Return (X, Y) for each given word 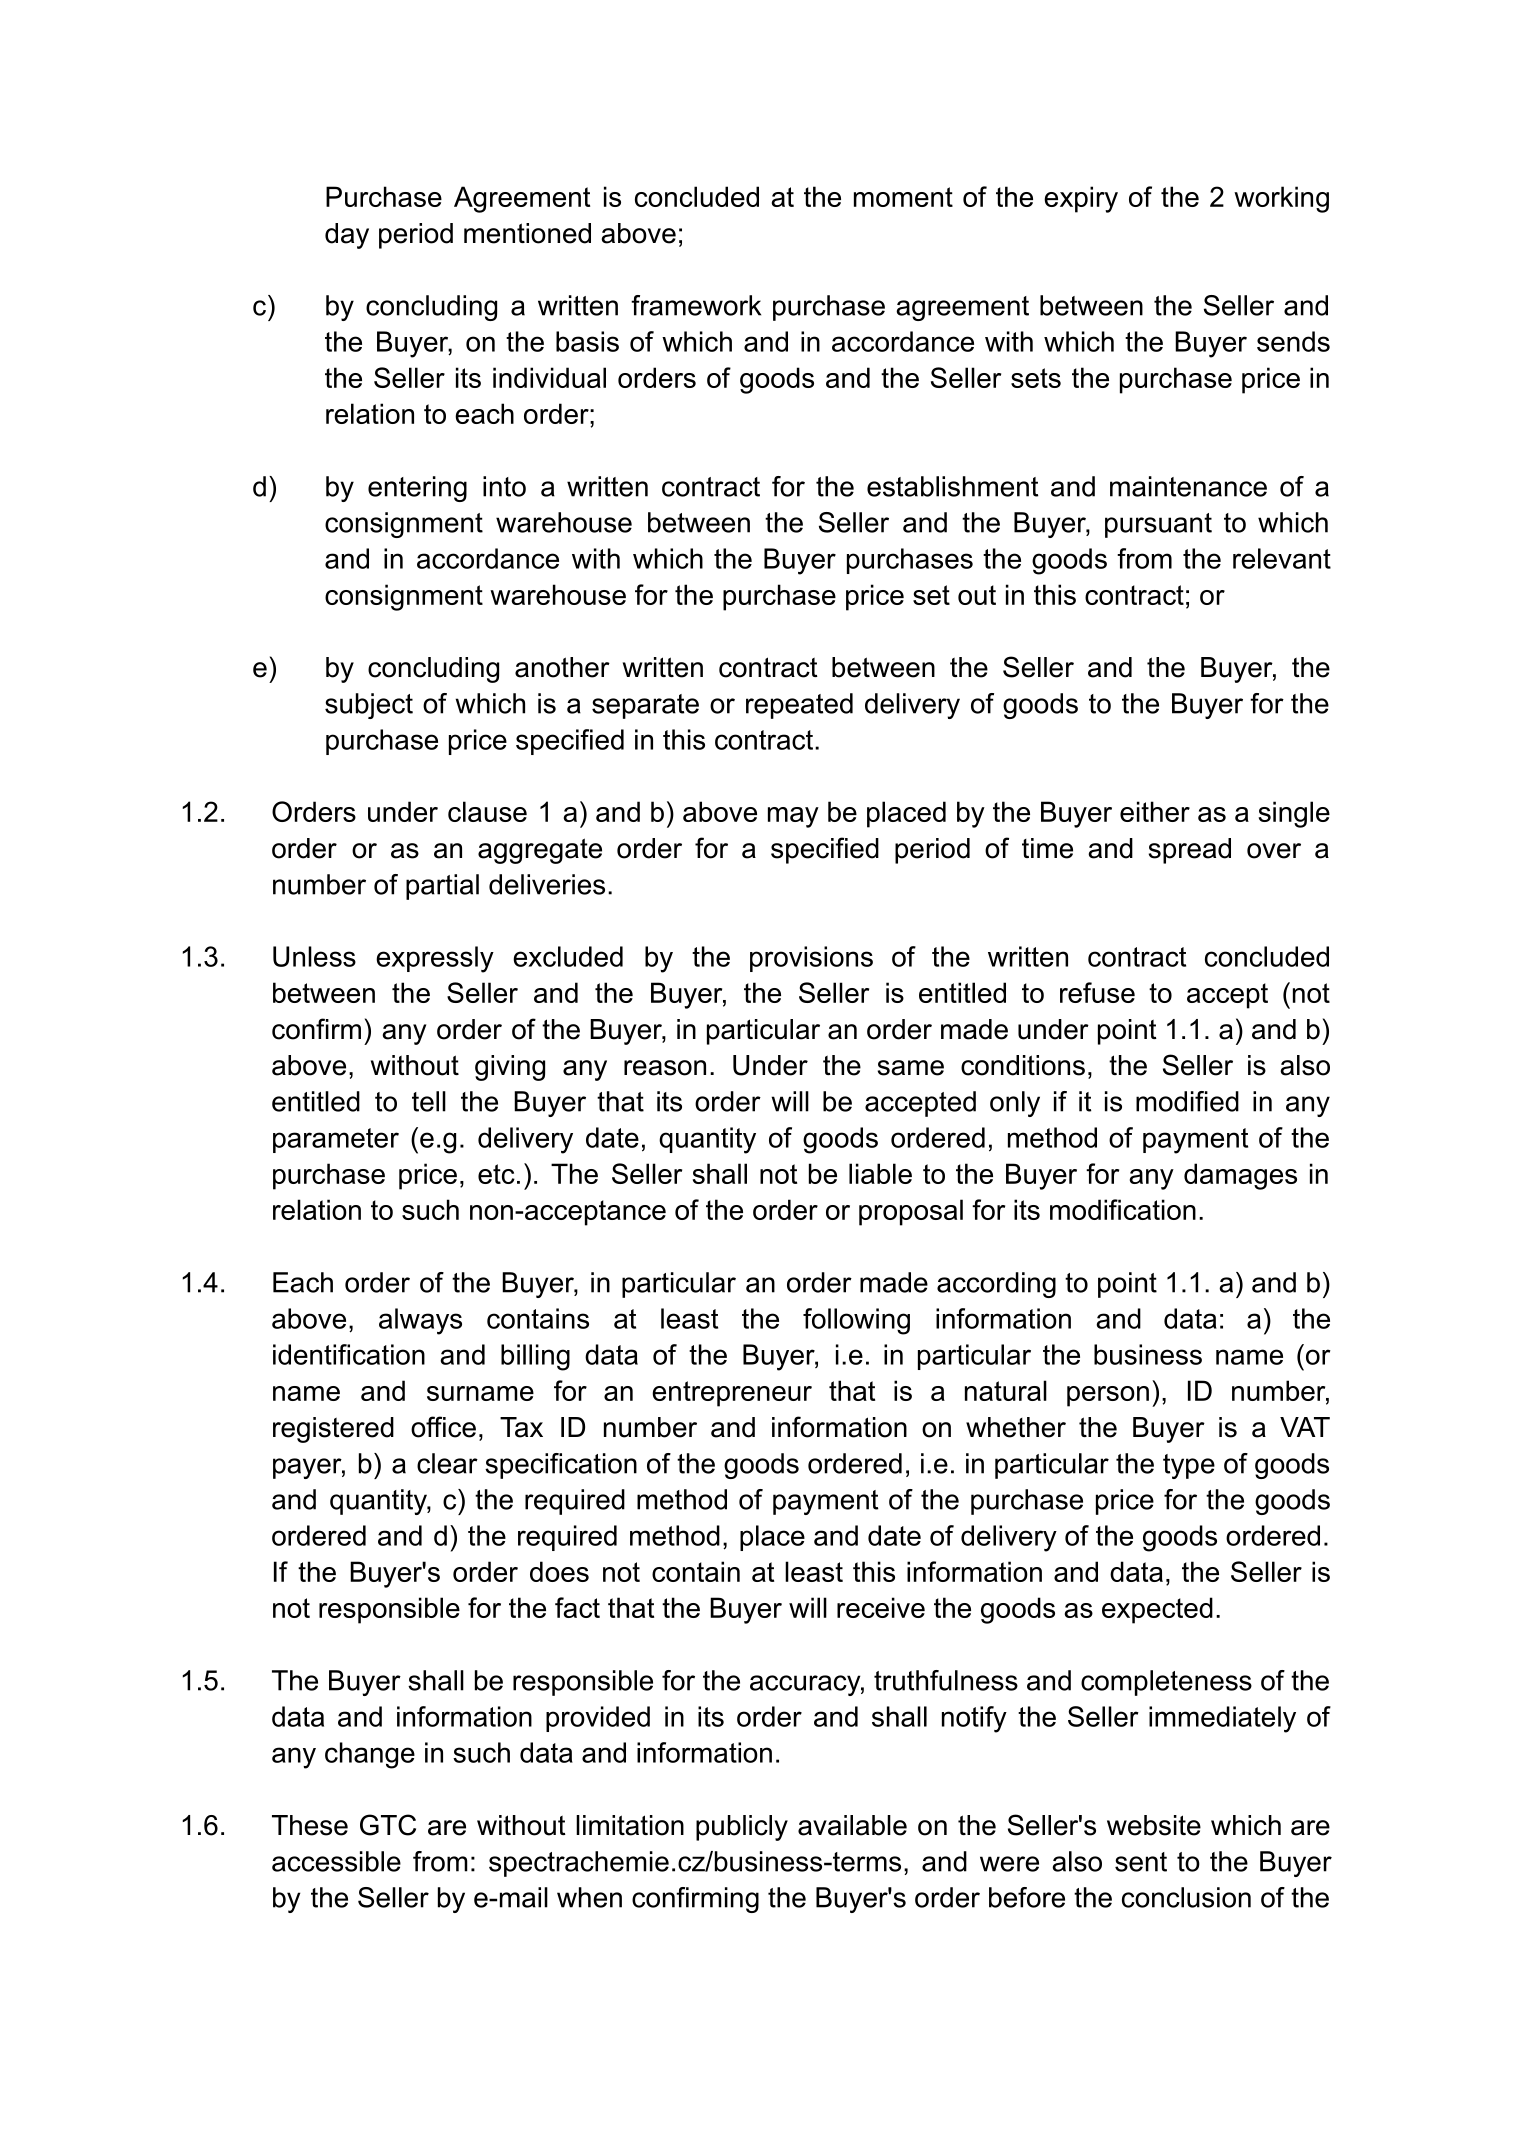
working (1281, 199)
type (1189, 1466)
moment (903, 197)
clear (447, 1463)
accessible (336, 1861)
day (347, 236)
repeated (799, 706)
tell (429, 1101)
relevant (1282, 558)
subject (369, 706)
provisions (811, 959)
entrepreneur (732, 1394)
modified (1187, 1101)
